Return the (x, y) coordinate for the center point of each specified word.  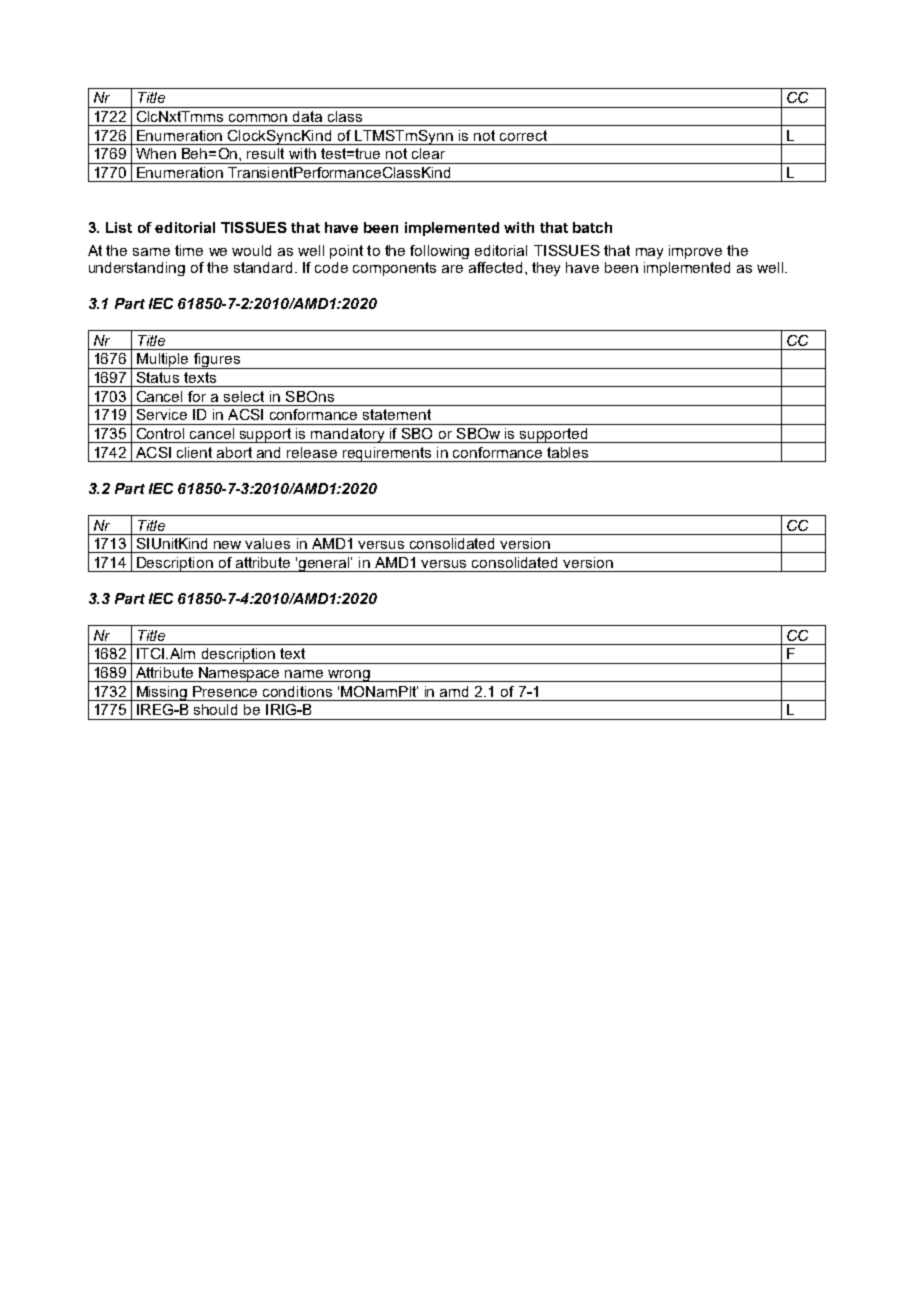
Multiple (163, 361)
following (439, 252)
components (394, 269)
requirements (388, 454)
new (227, 545)
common (258, 118)
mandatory (348, 435)
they (546, 269)
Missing (162, 693)
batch (592, 227)
